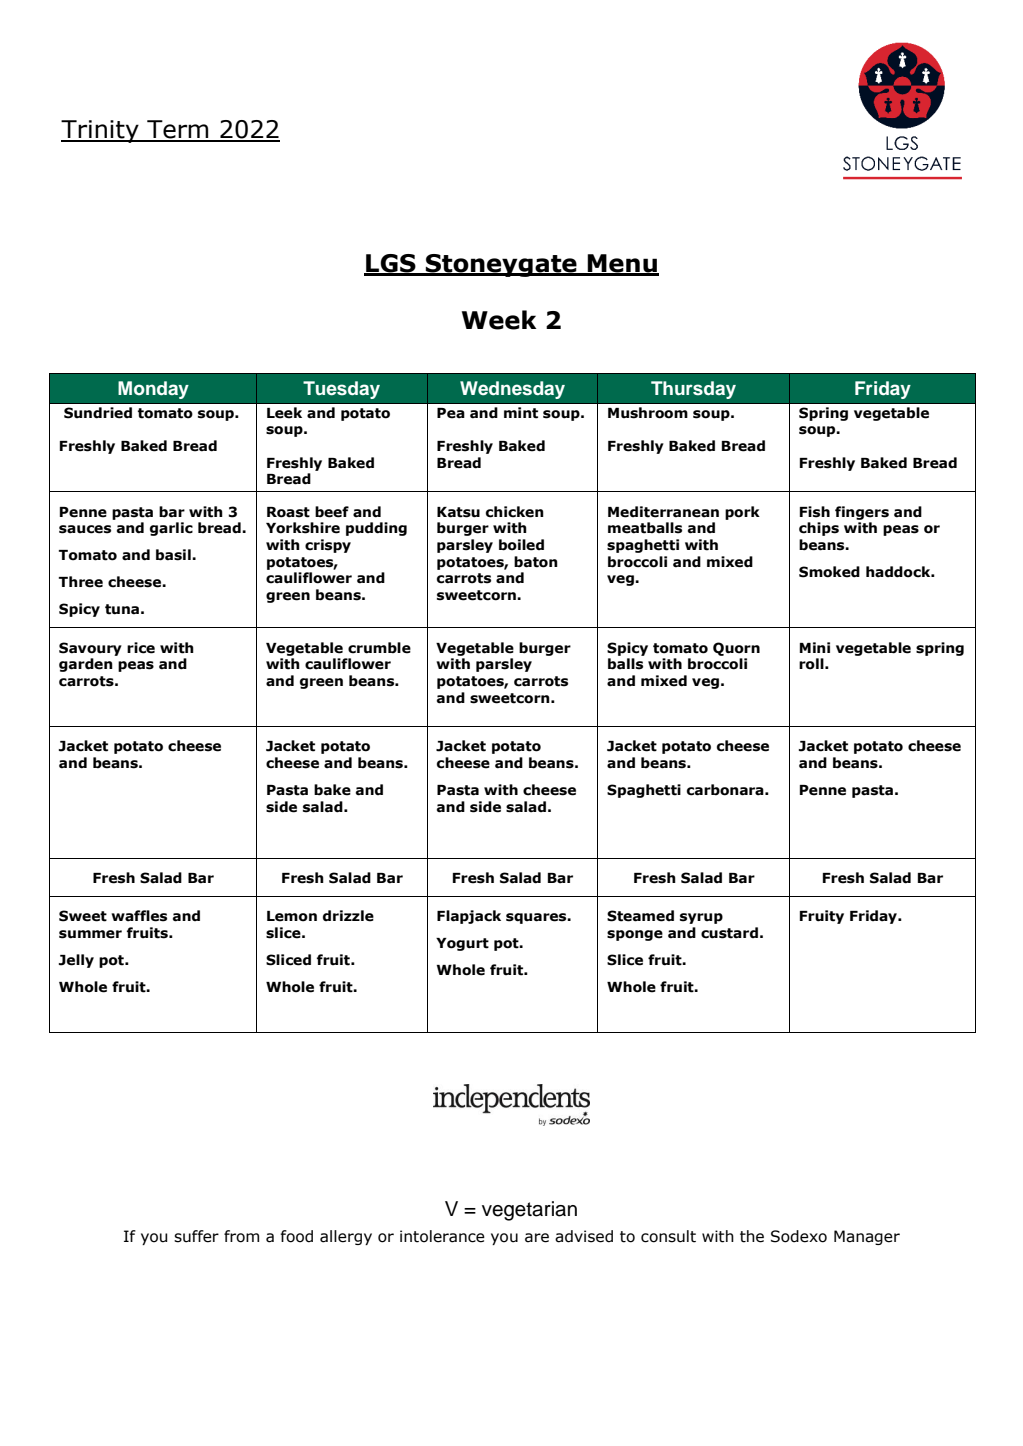 Image resolution: width=1023 pixels, height=1446 pixels. Describe the element at coordinates (521, 413) in the page. I see `mint` at that location.
